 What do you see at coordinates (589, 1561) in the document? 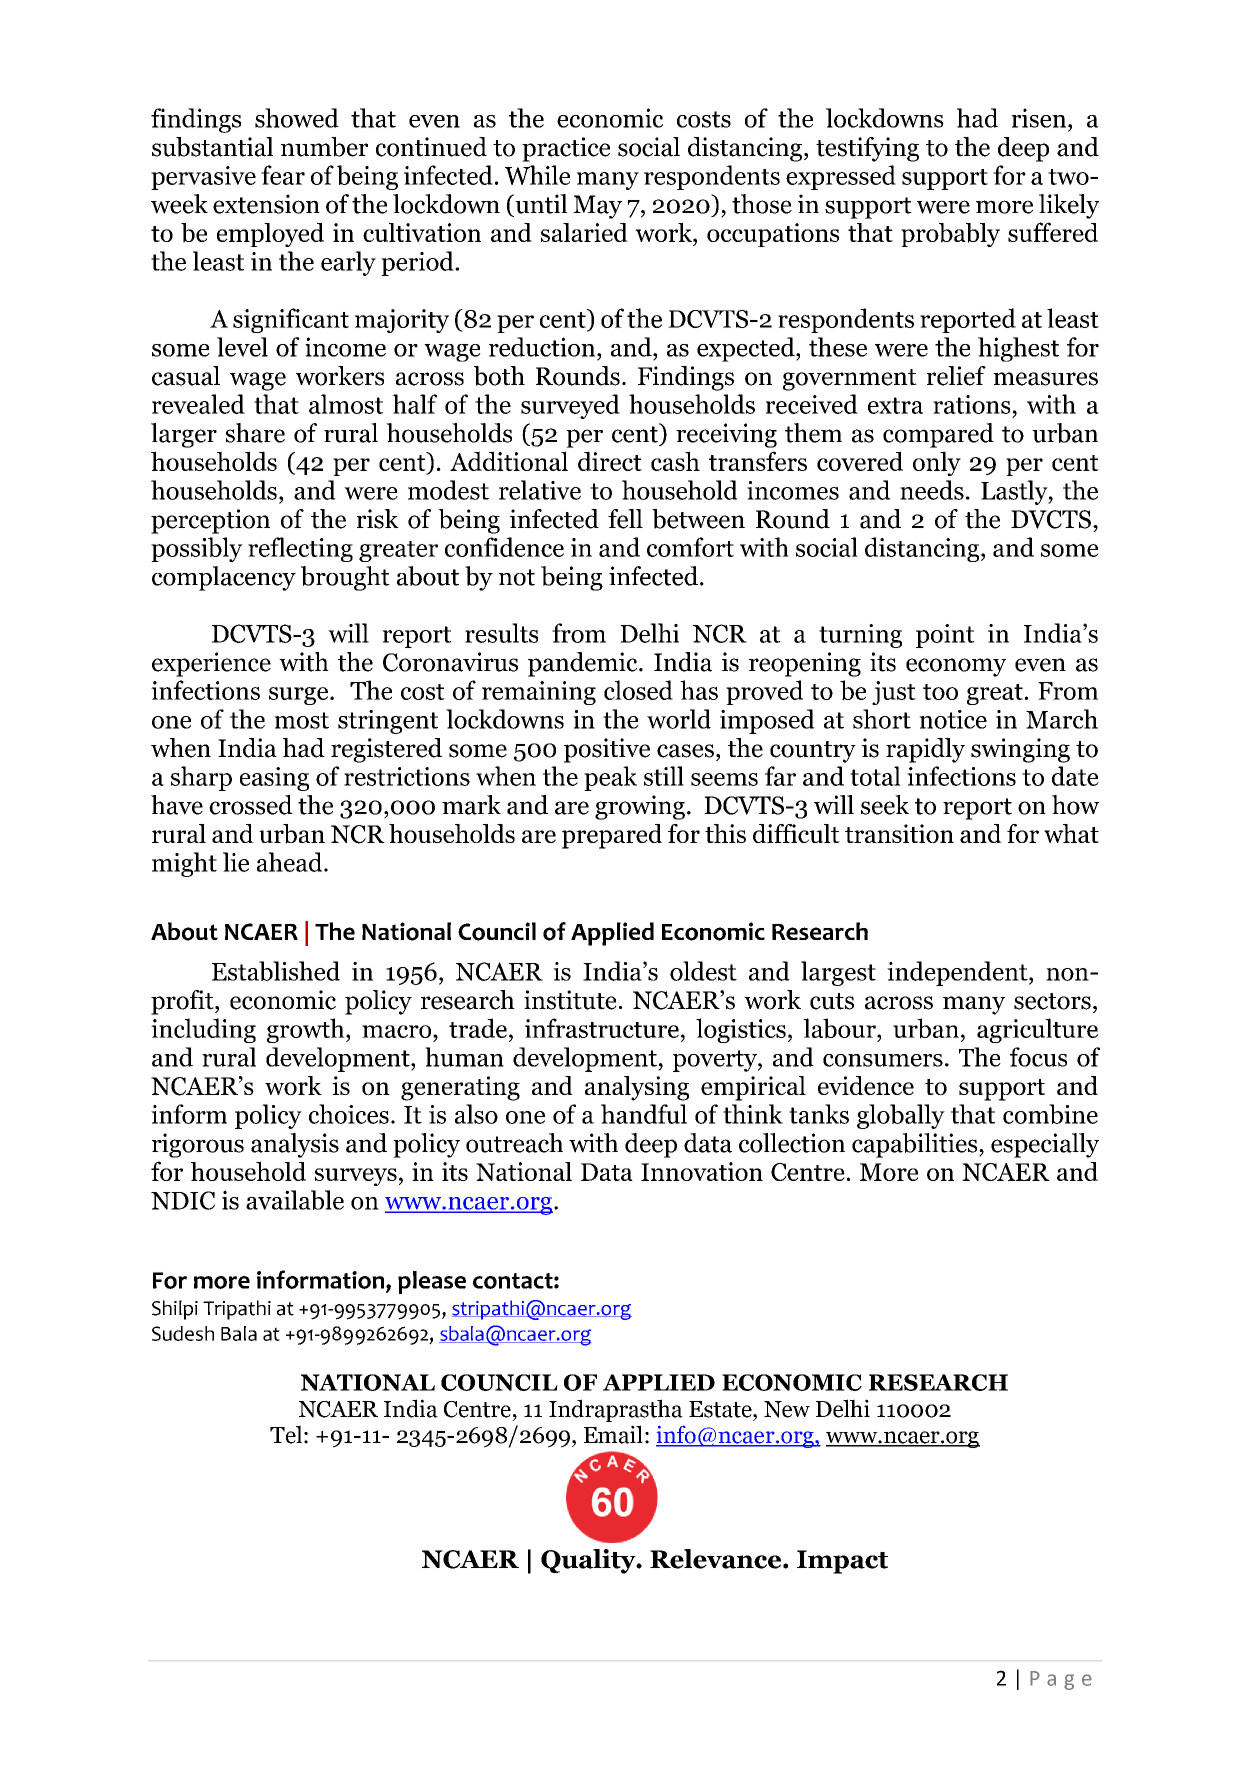
I see `Quality` at bounding box center [589, 1561].
